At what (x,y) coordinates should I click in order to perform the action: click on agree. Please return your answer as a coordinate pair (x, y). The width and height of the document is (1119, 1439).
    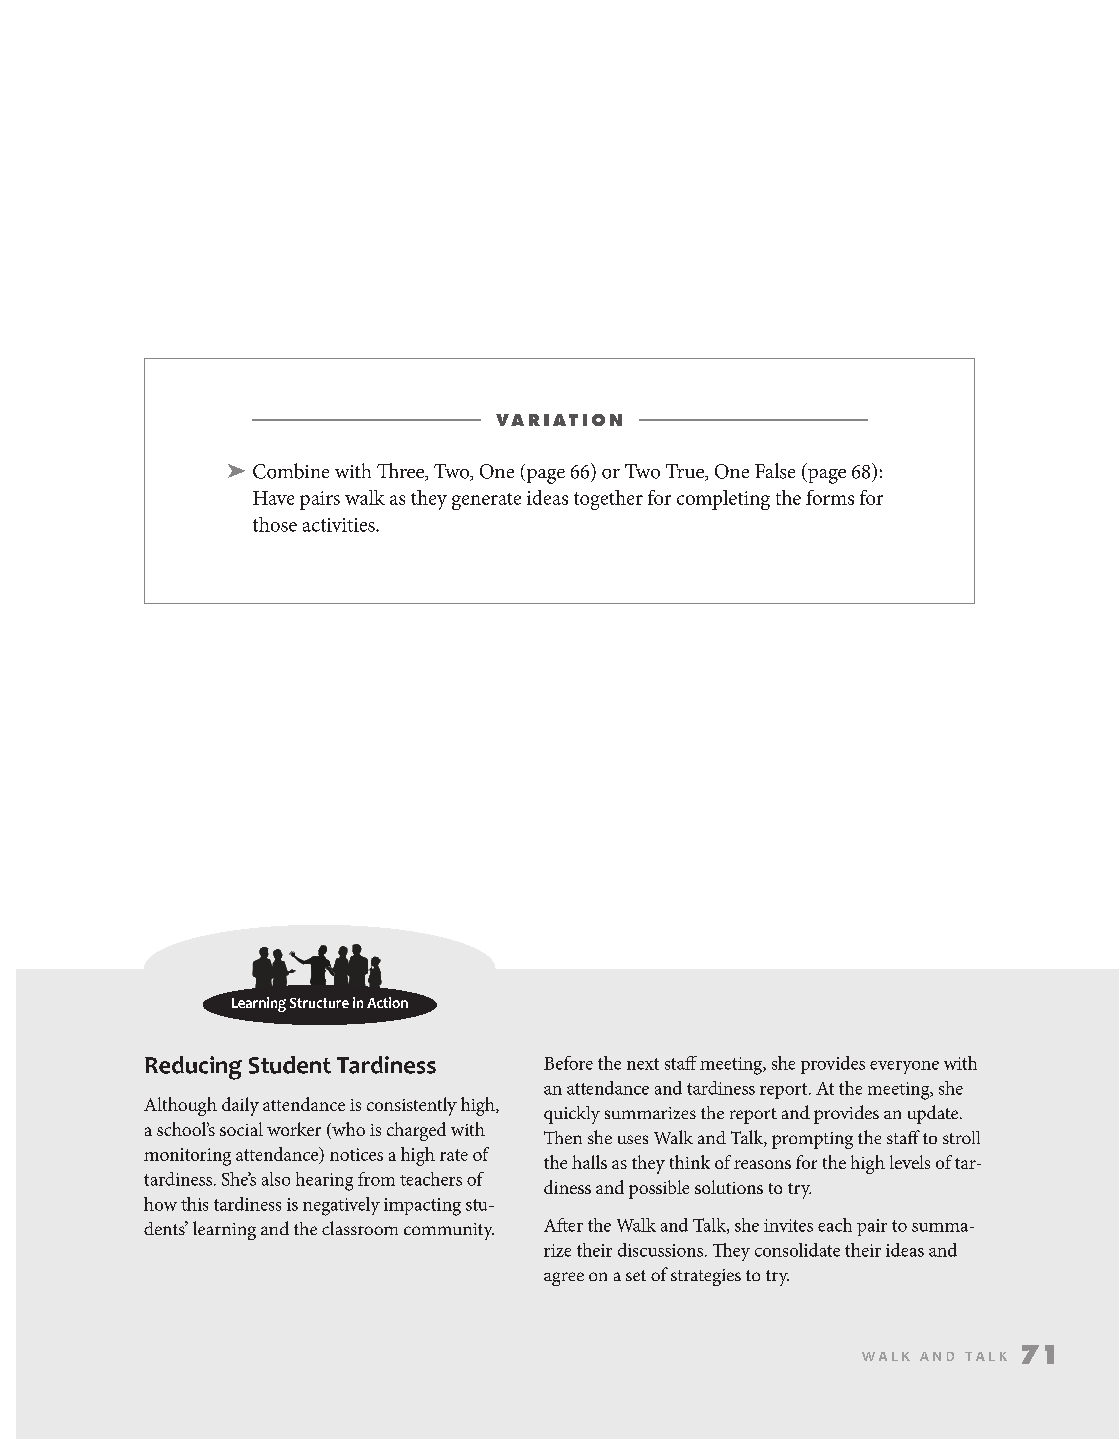
    Looking at the image, I should click on (564, 1279).
